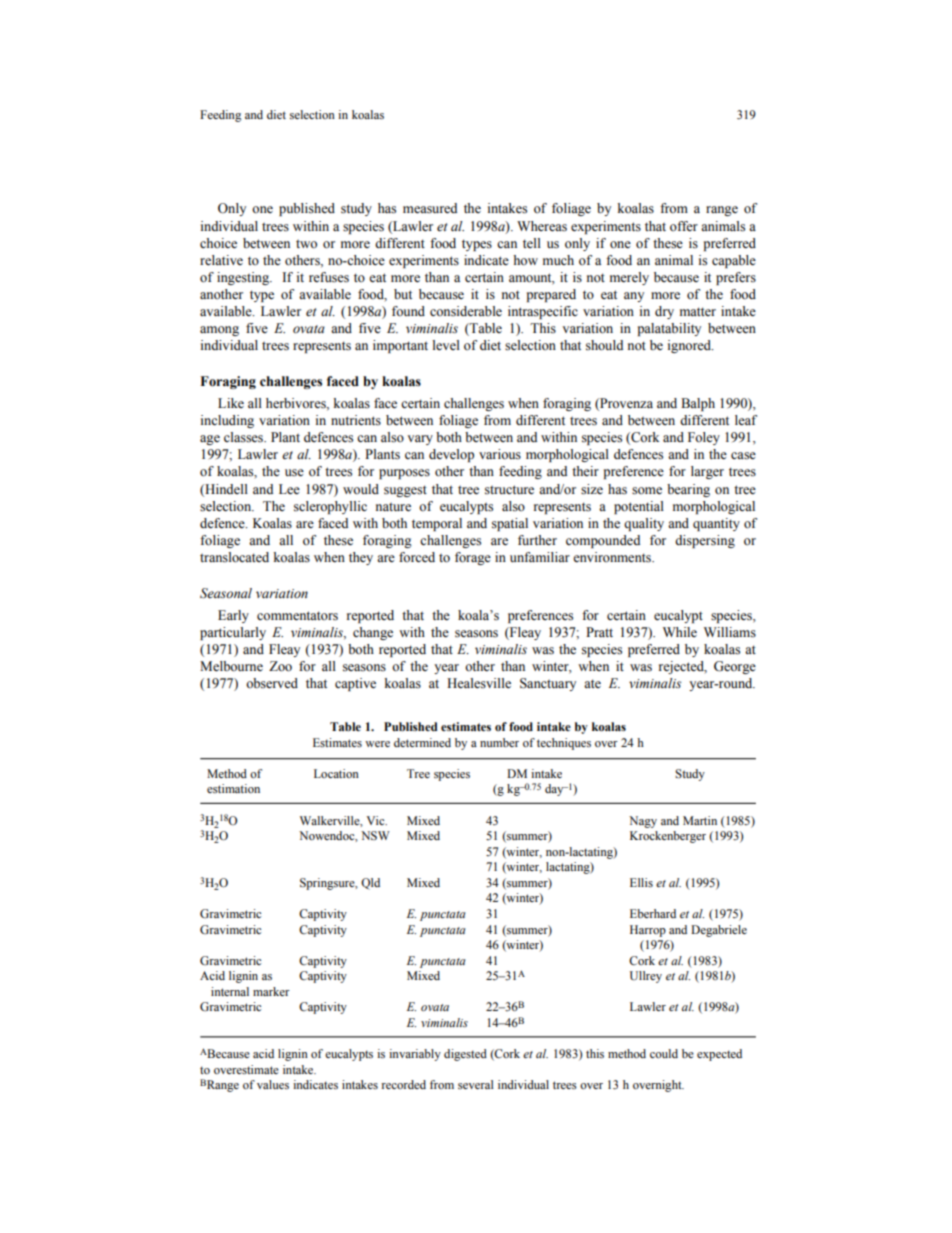 The image size is (952, 1233). Describe the element at coordinates (273, 1084) in the image. I see `values` at that location.
